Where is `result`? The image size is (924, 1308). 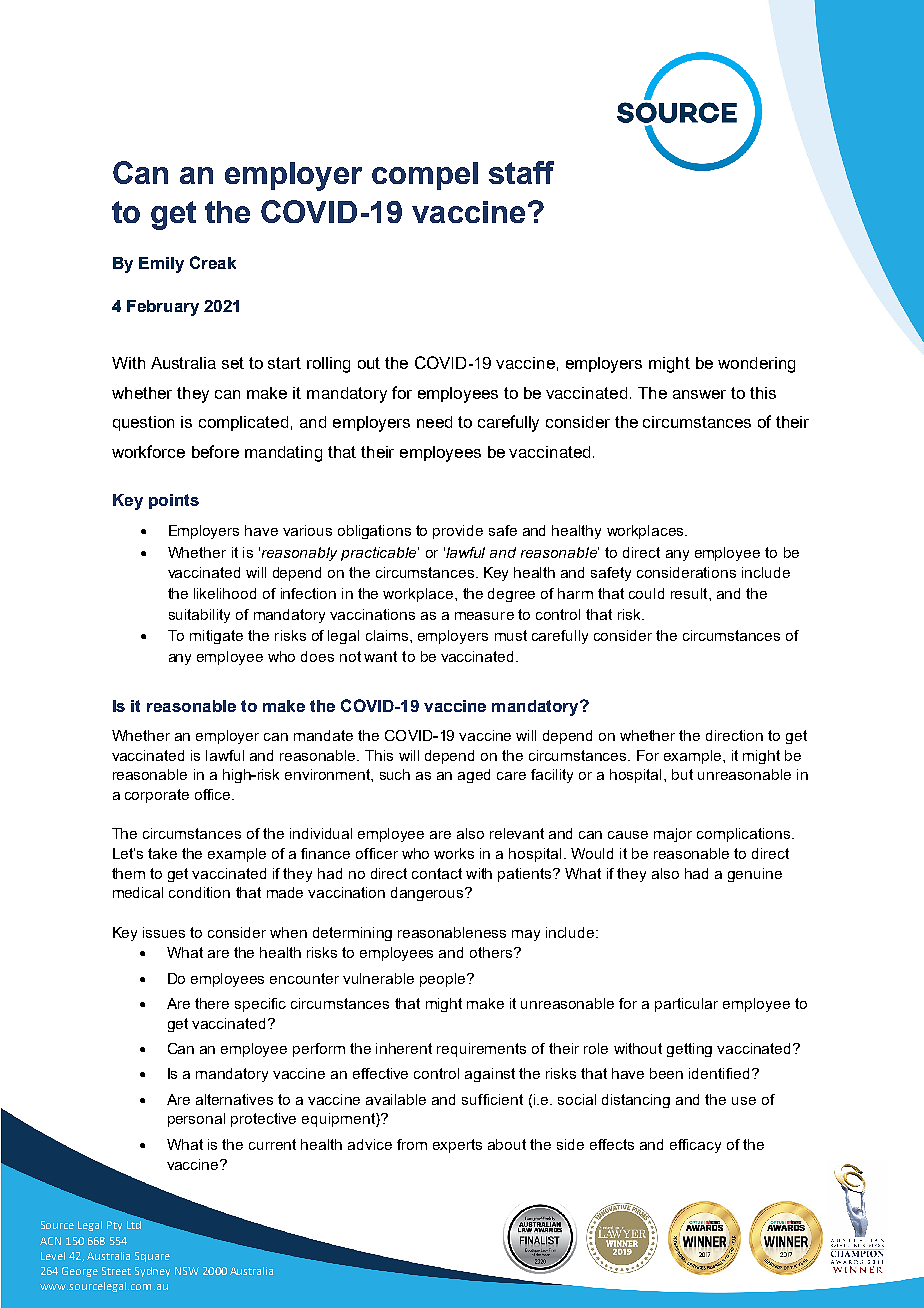 result is located at coordinates (690, 593).
